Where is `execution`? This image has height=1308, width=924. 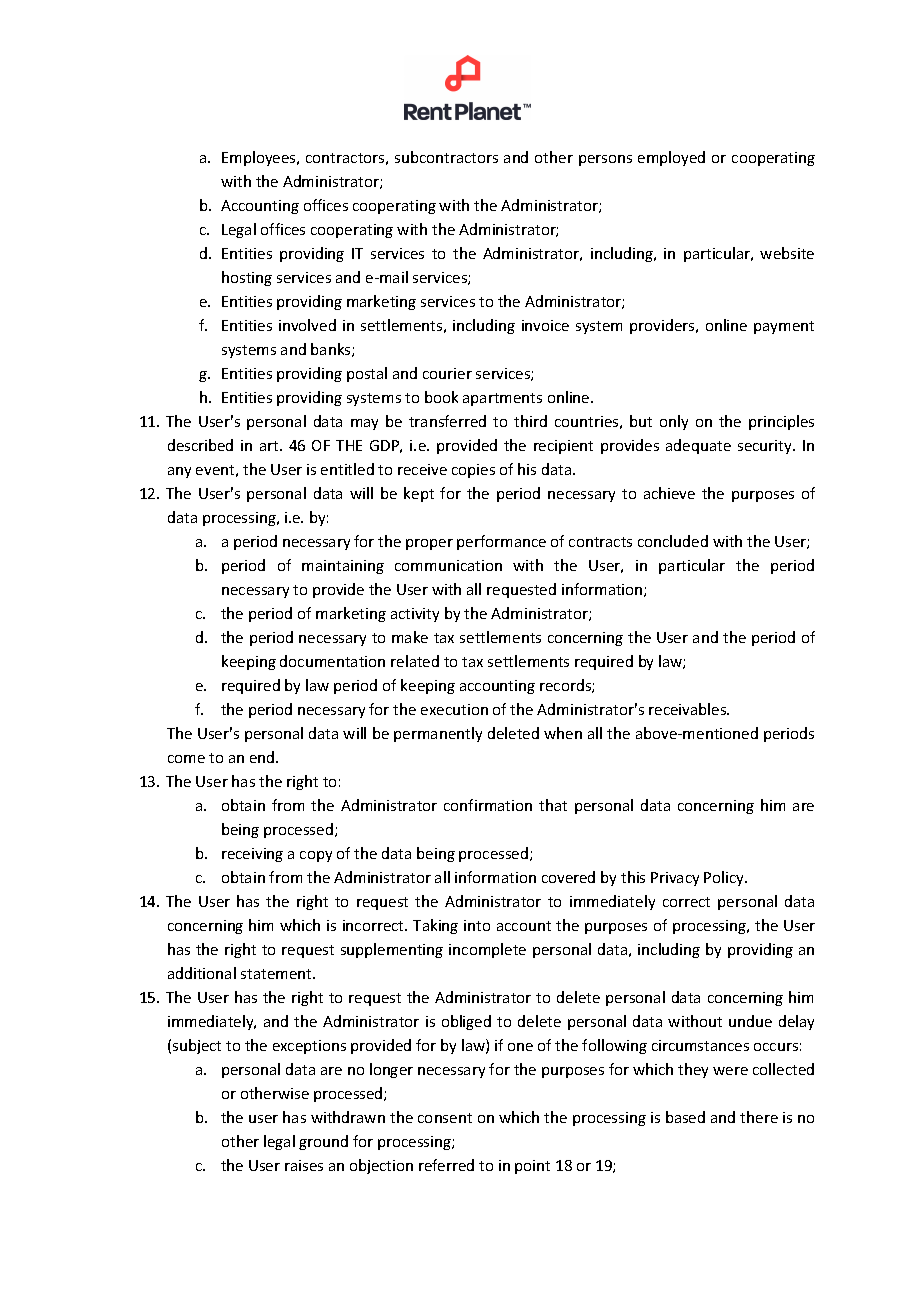
execution is located at coordinates (454, 709).
